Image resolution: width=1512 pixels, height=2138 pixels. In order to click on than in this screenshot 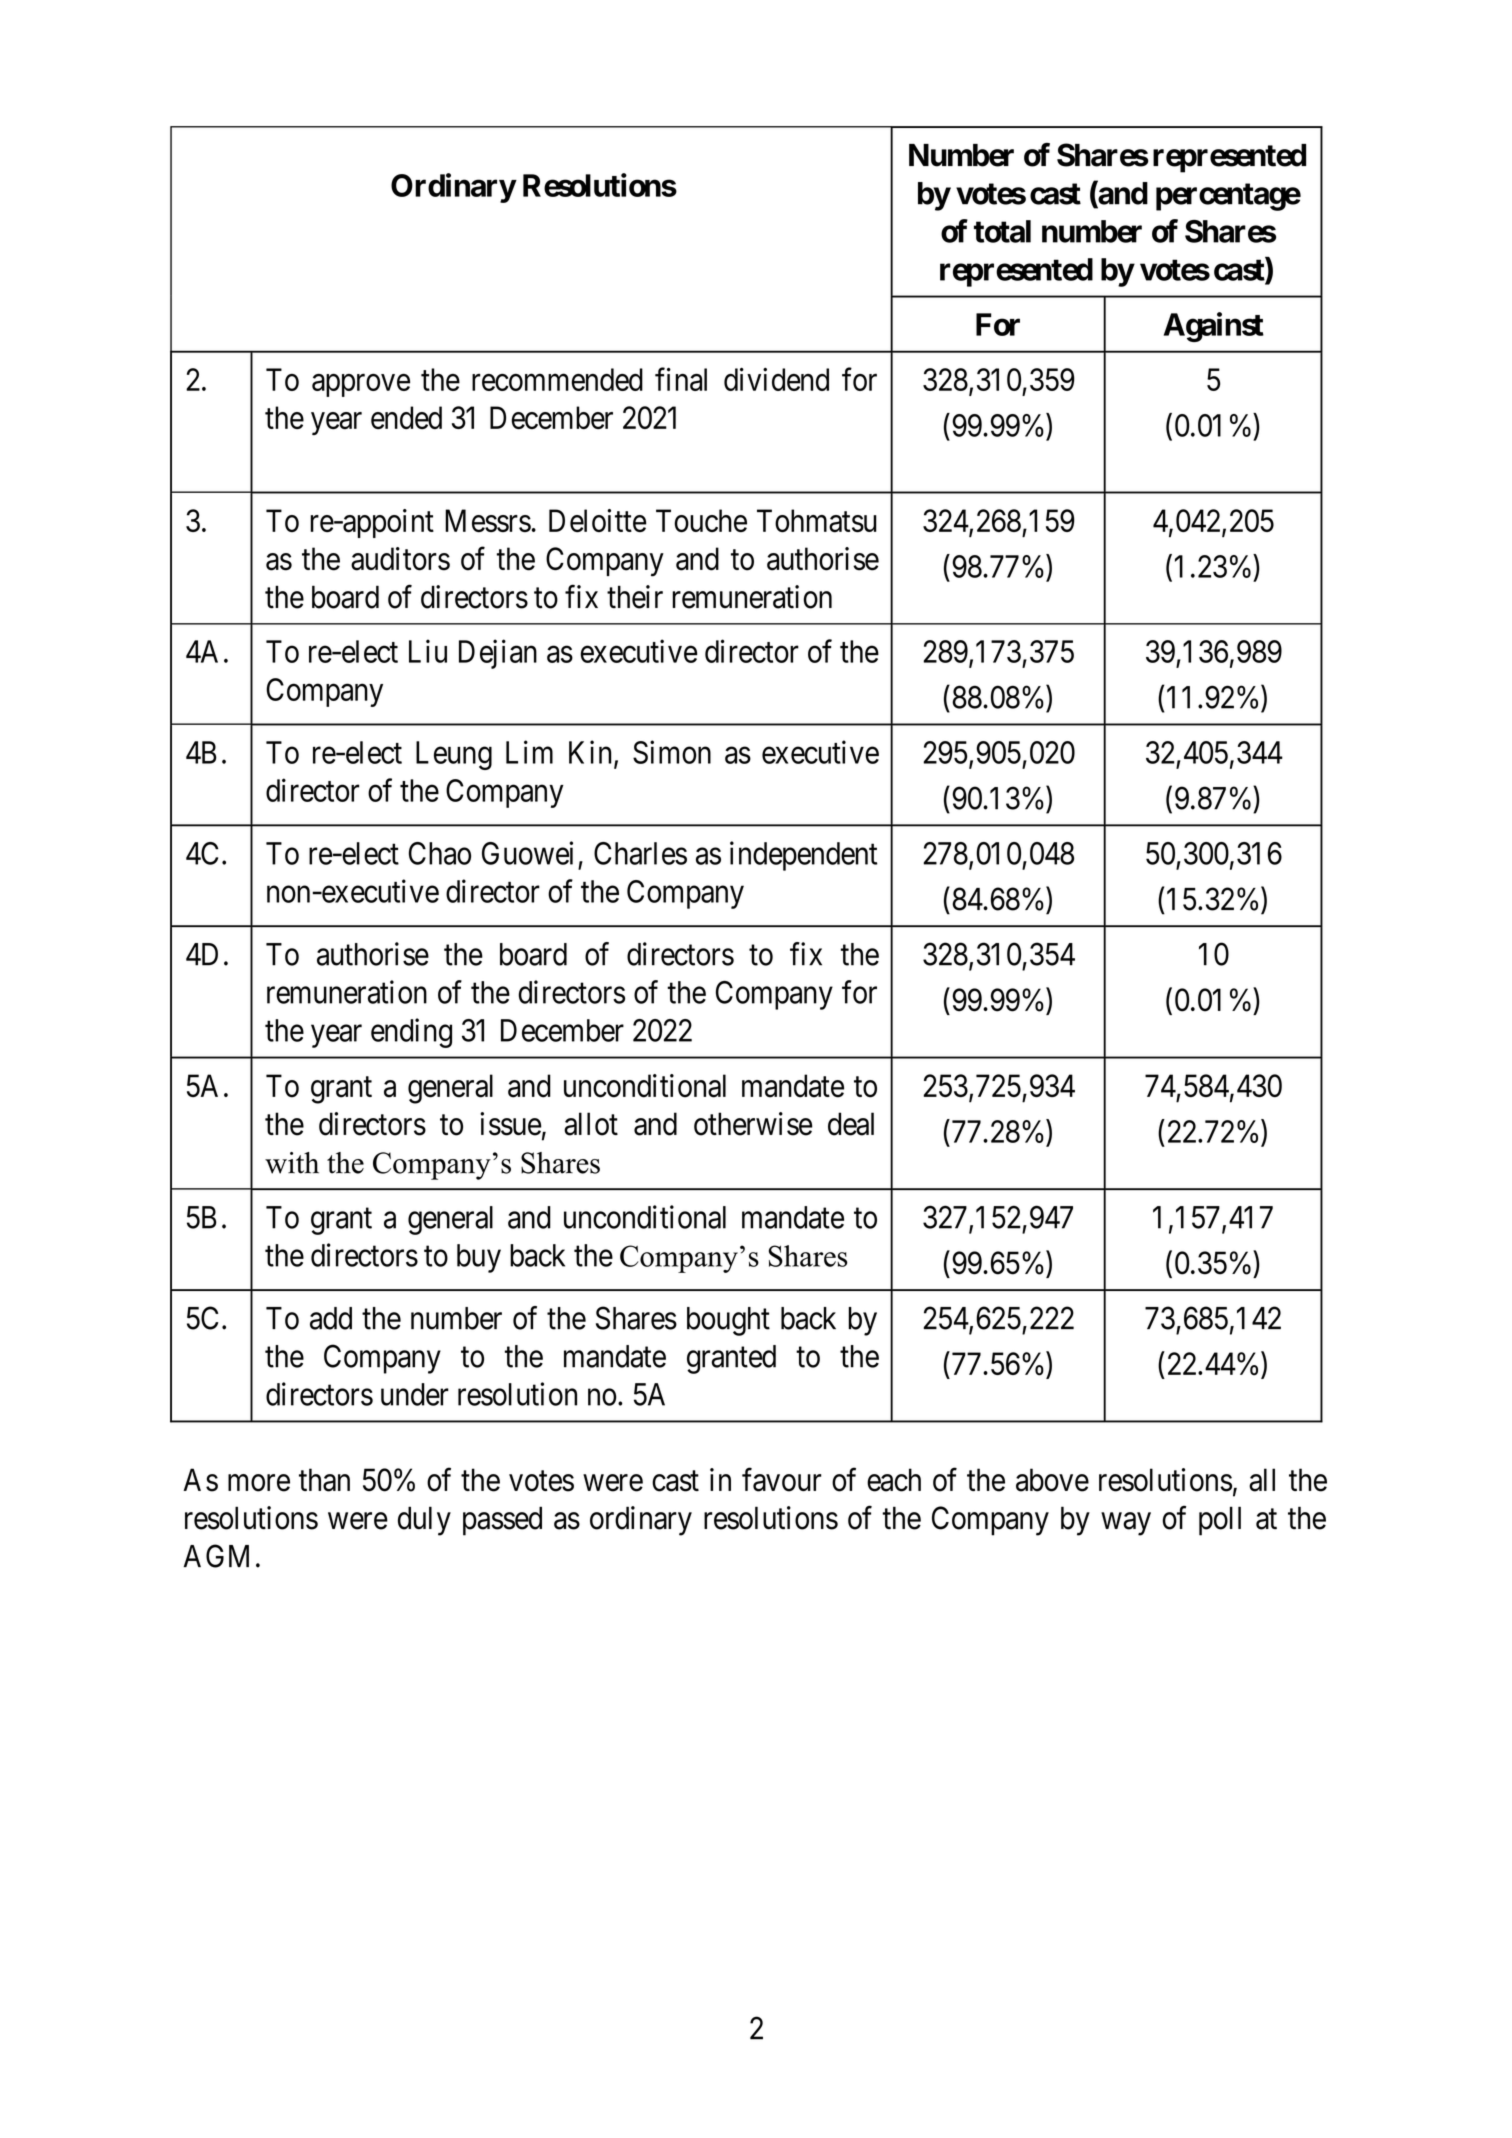, I will do `click(324, 1480)`.
